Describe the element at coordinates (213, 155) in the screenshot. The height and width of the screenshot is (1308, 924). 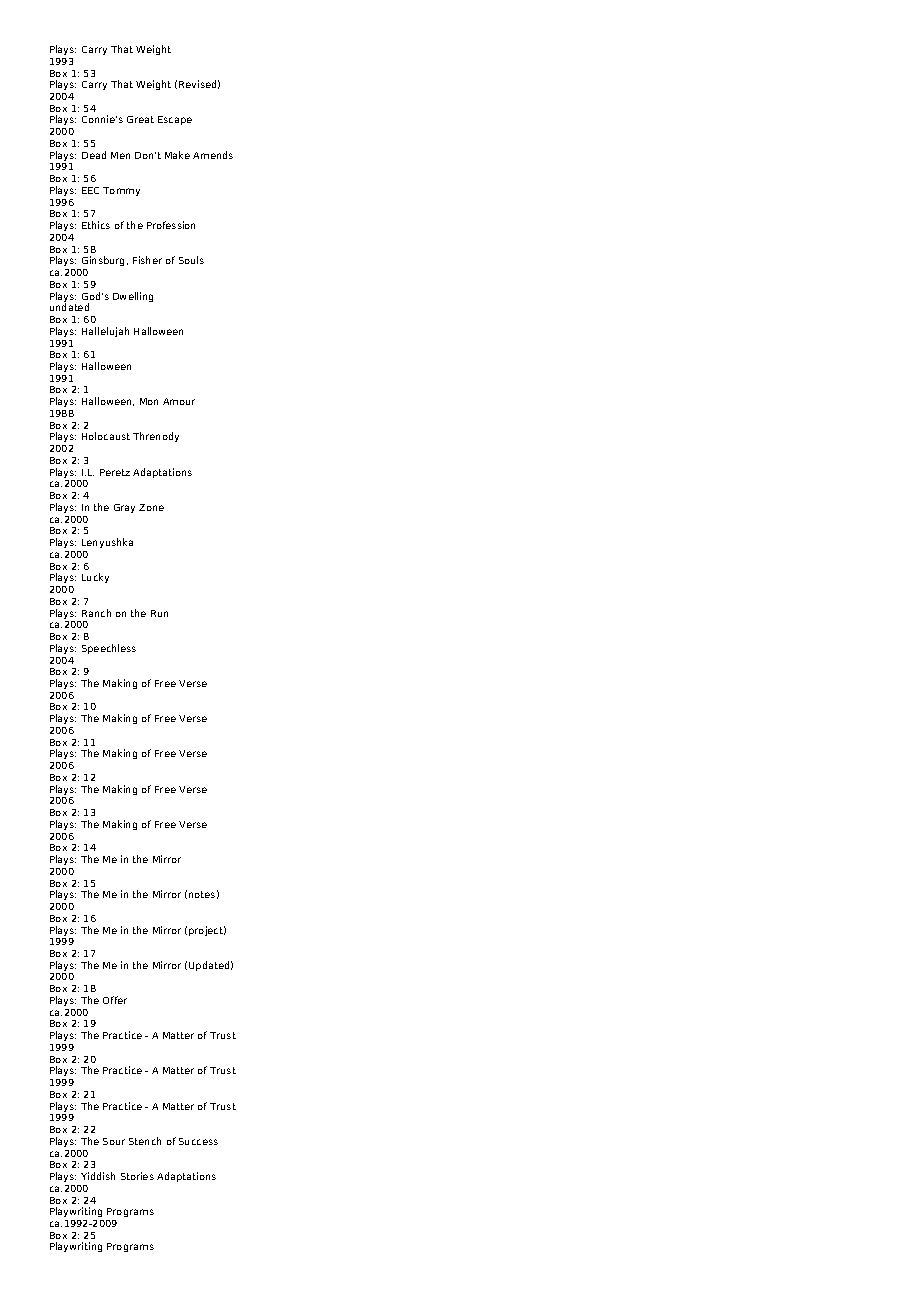
I see `Amends` at that location.
